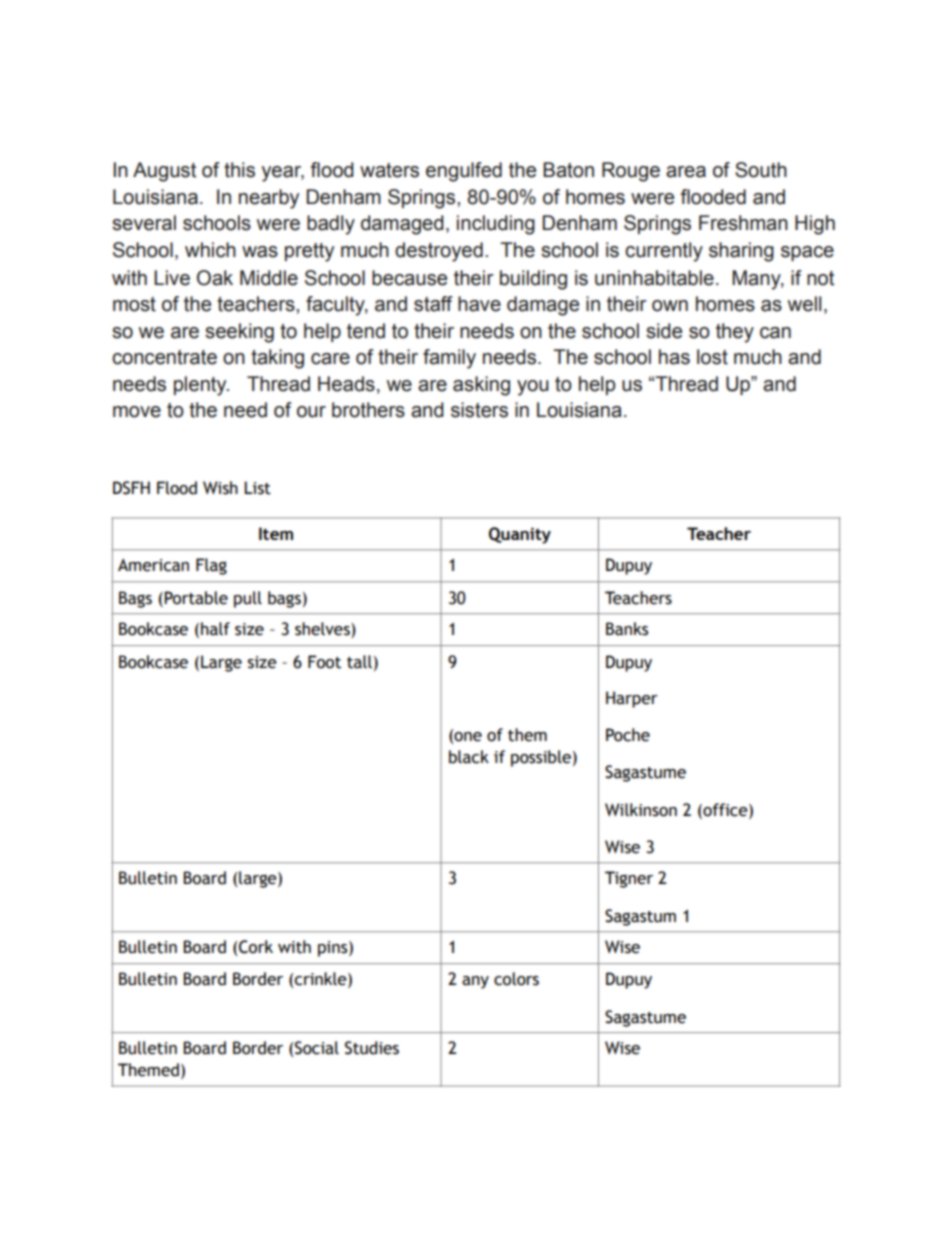  What do you see at coordinates (479, 410) in the screenshot?
I see `sisters` at bounding box center [479, 410].
